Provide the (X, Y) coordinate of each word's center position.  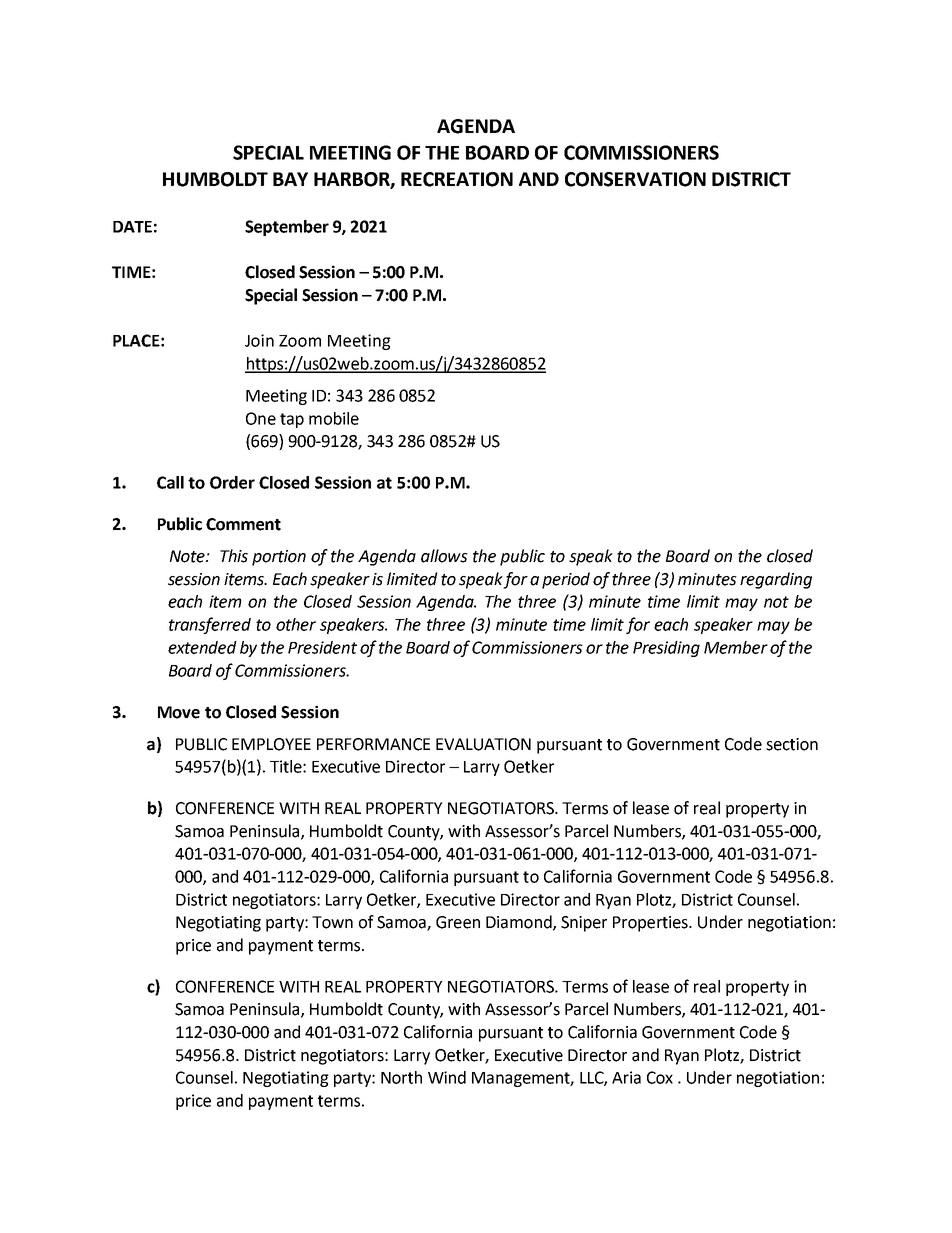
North (401, 1077)
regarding (776, 580)
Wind (447, 1077)
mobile (334, 418)
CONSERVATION (635, 179)
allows (444, 556)
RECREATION (457, 179)
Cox (660, 1077)
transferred (210, 625)
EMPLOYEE (271, 744)
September (287, 228)
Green (458, 922)
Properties (651, 924)
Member (736, 647)
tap (292, 420)
